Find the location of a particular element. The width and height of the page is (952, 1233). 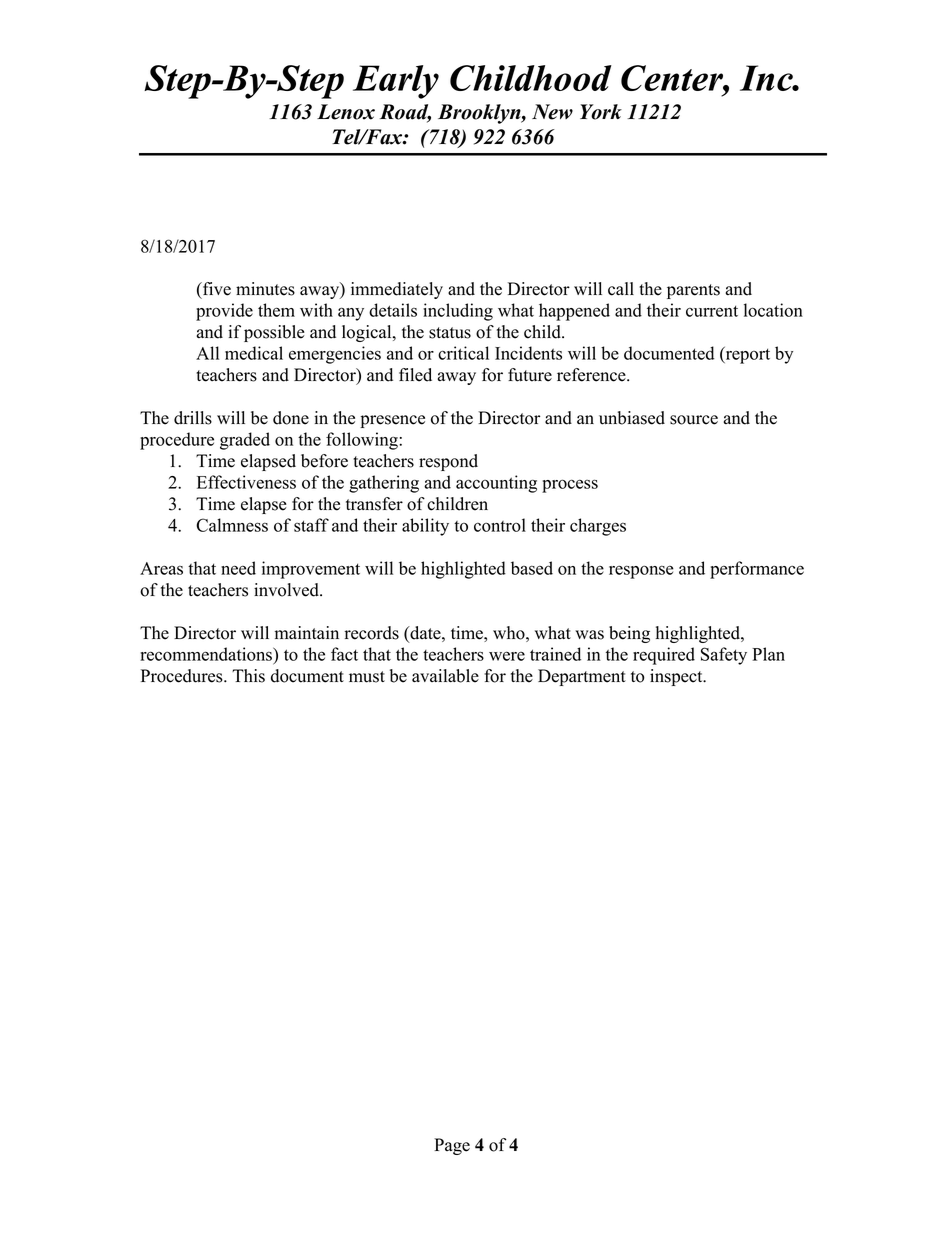

need is located at coordinates (238, 568).
